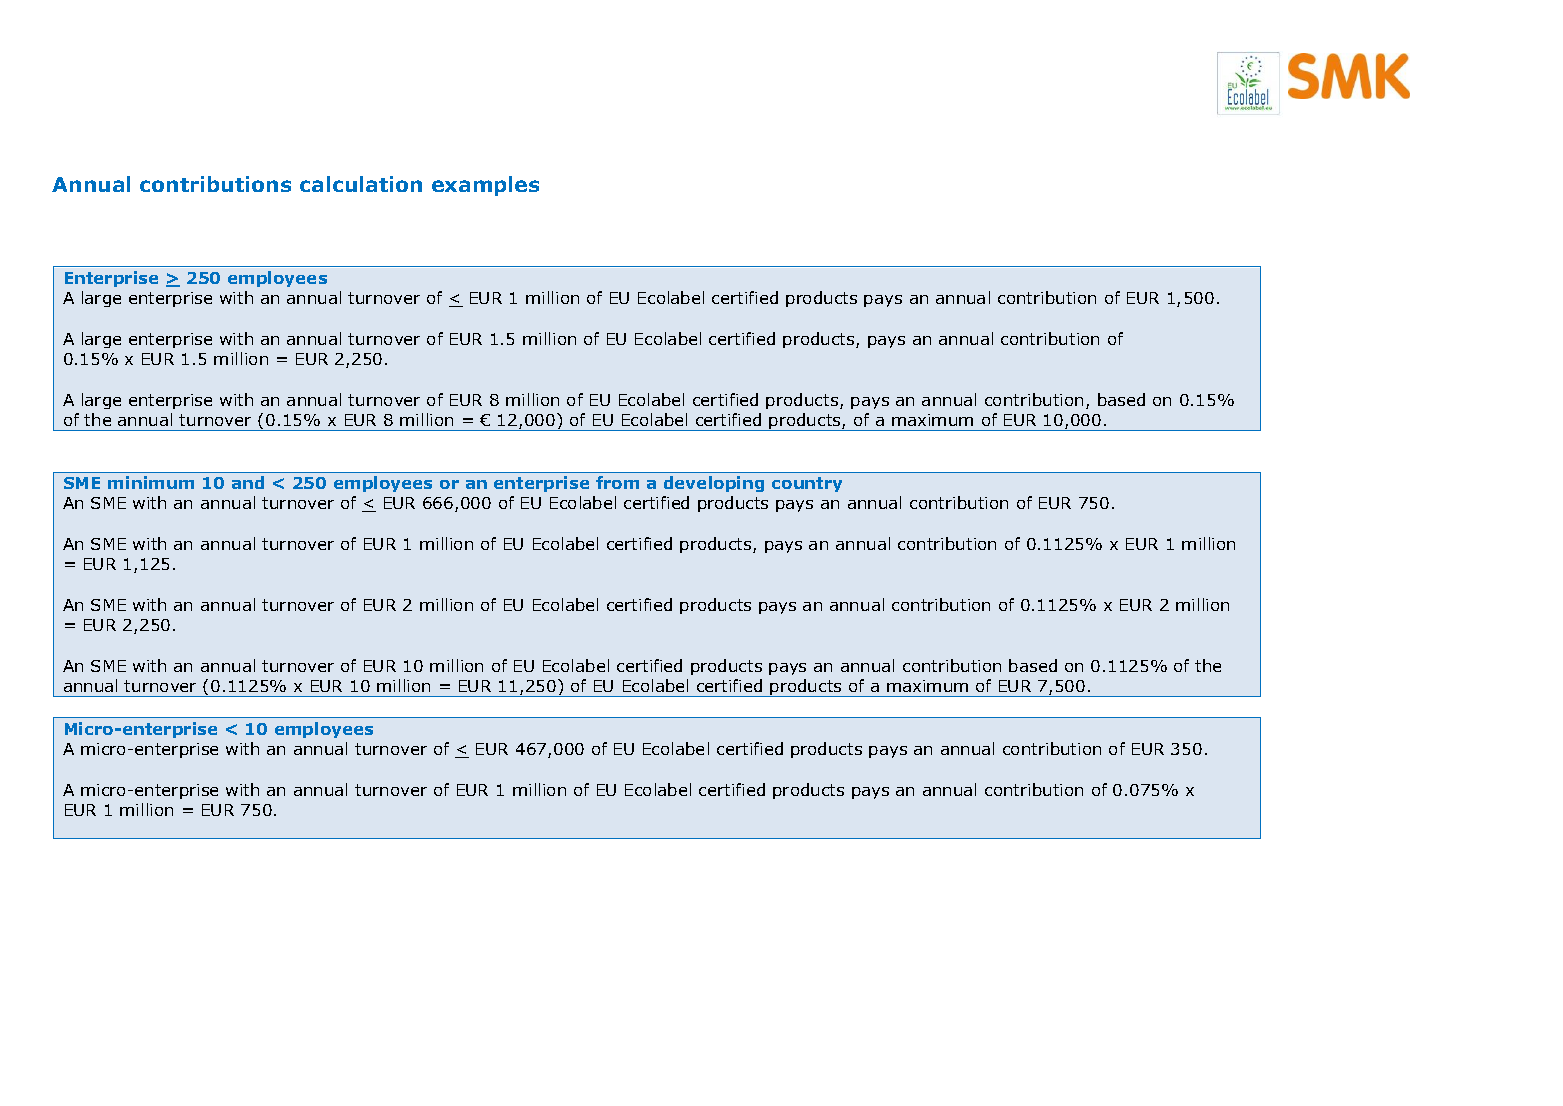 The height and width of the page is (1106, 1563). Describe the element at coordinates (807, 484) in the page. I see `country` at that location.
